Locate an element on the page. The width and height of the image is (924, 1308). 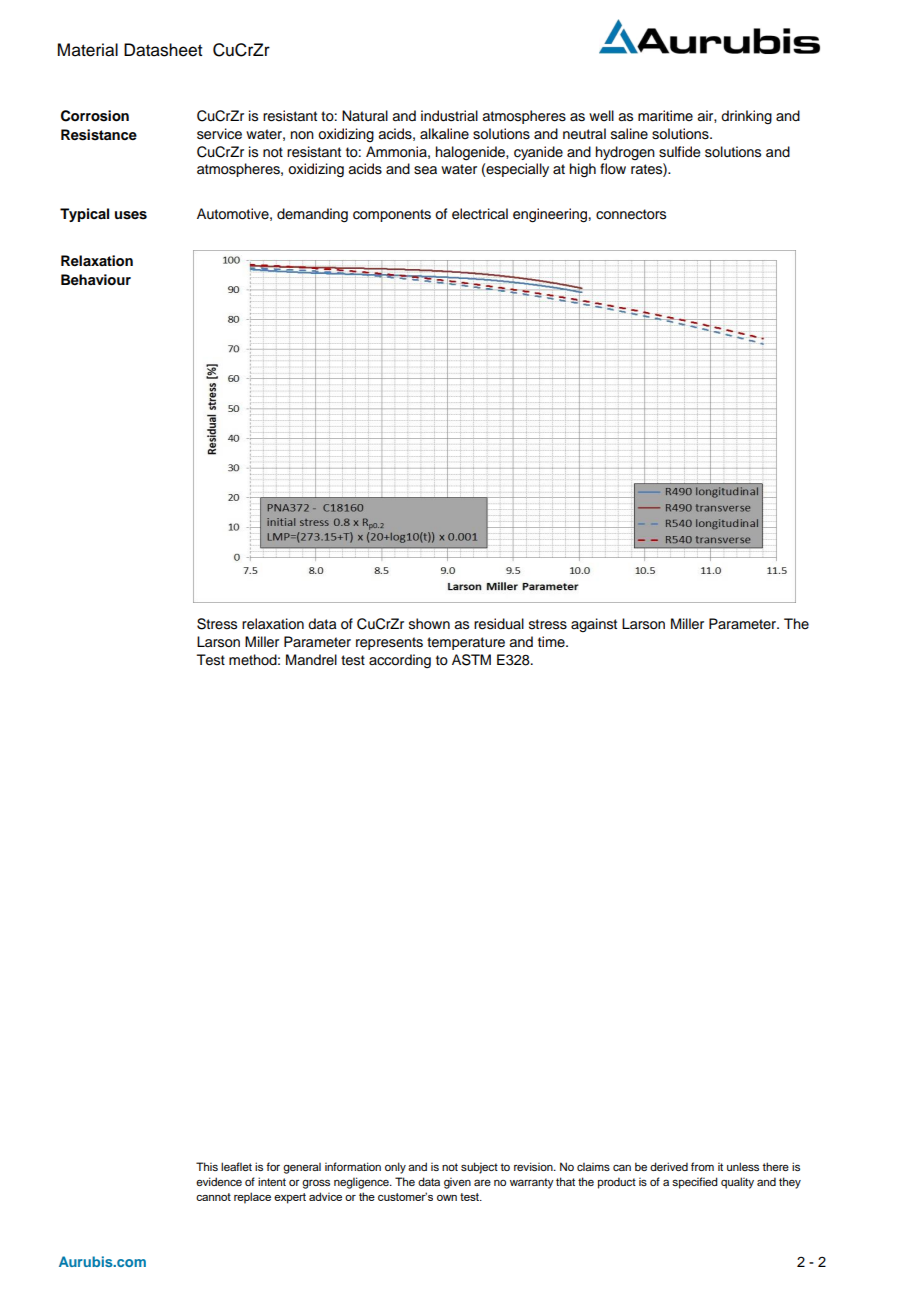
service is located at coordinates (219, 134).
